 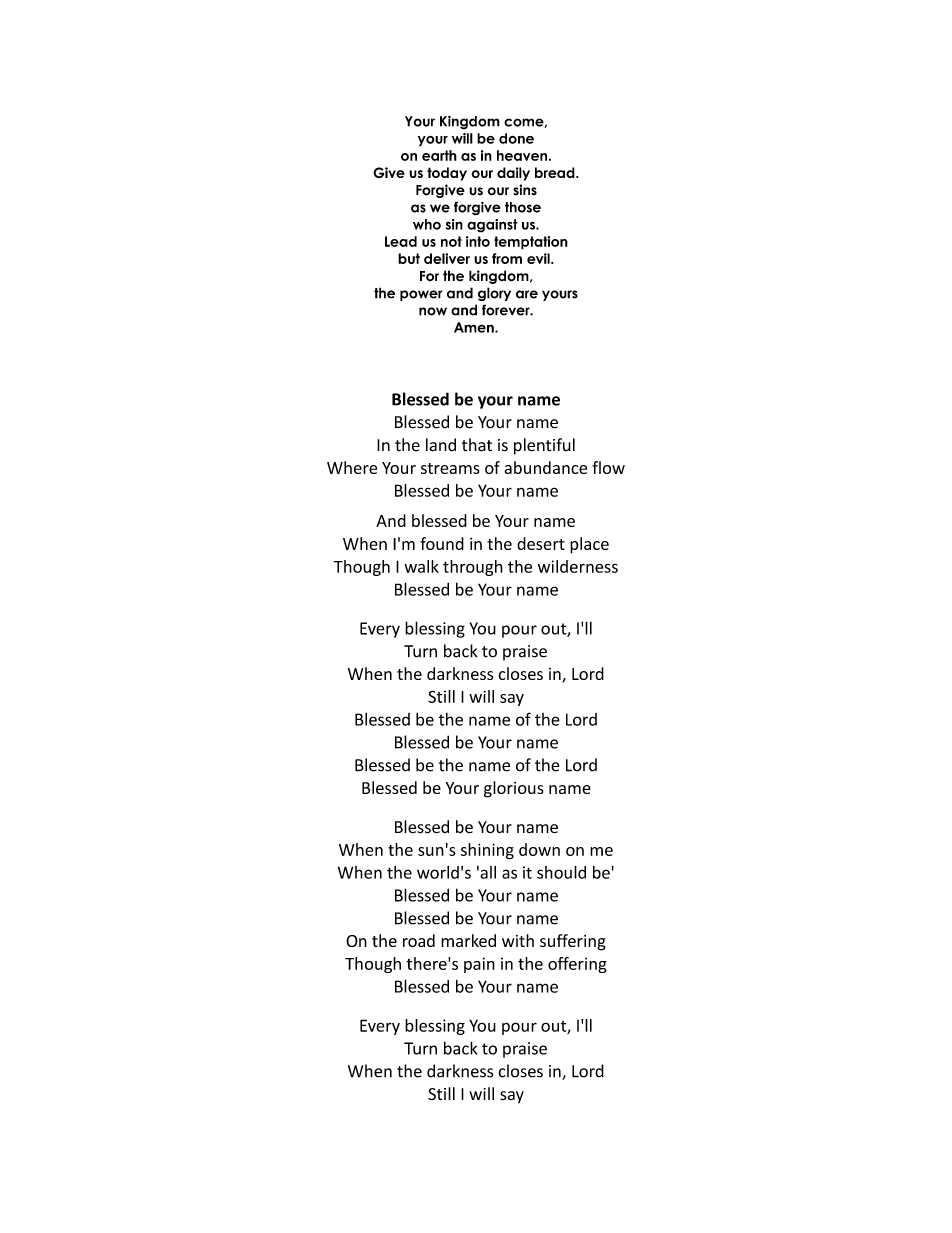 I want to click on marked, so click(x=468, y=940).
